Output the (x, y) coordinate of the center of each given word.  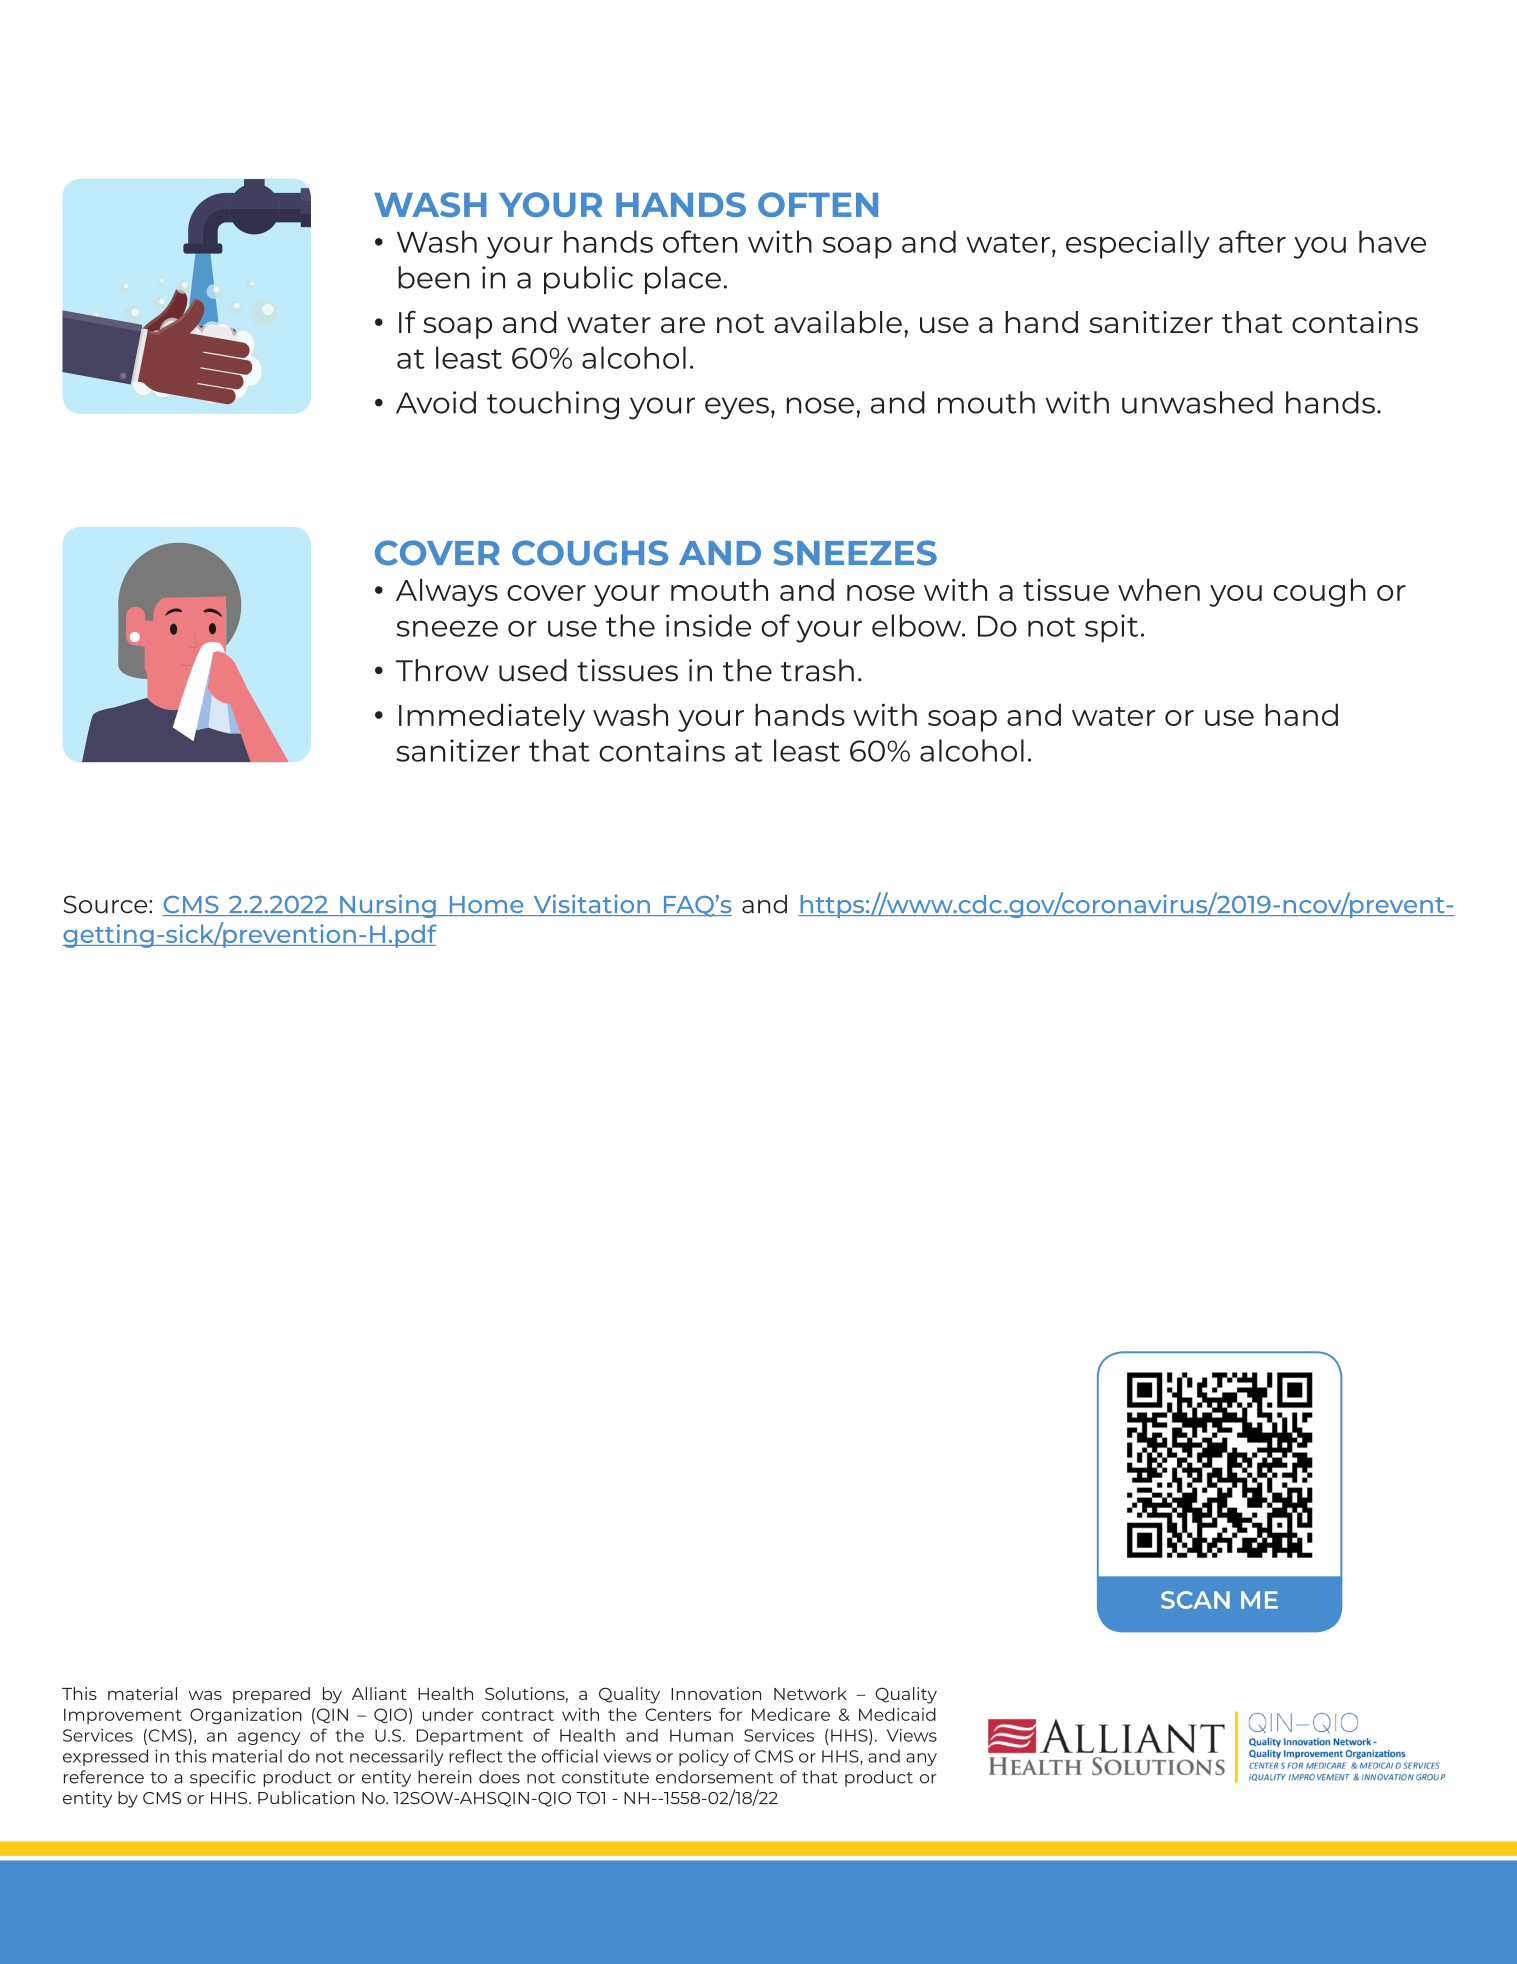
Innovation (716, 1693)
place (683, 280)
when (1159, 589)
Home (486, 906)
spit (1111, 628)
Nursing (388, 906)
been (434, 277)
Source (107, 904)
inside (708, 625)
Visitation (591, 905)
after (1252, 241)
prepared (271, 1695)
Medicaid (897, 1714)
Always (447, 592)
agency (269, 1738)
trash (817, 670)
